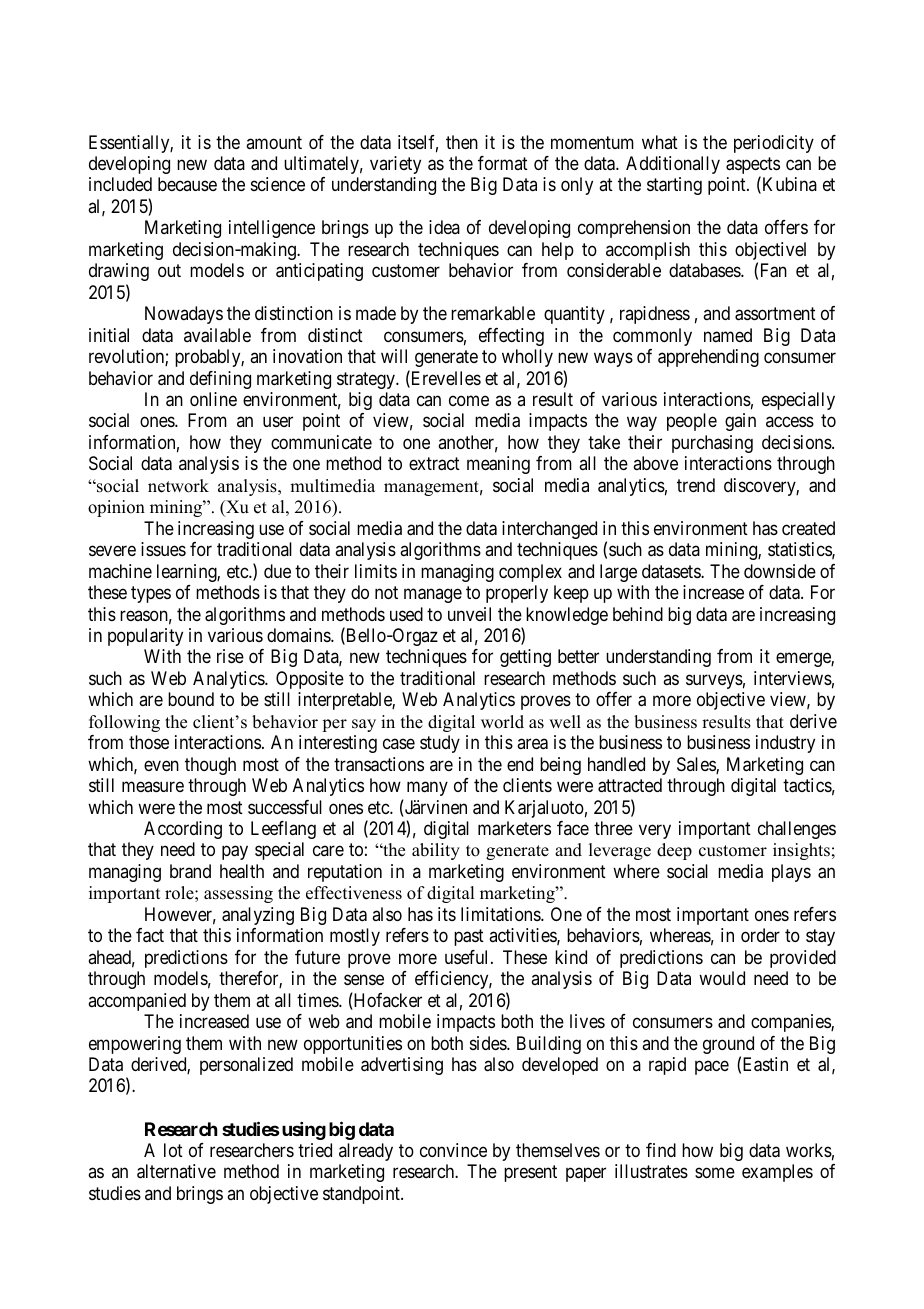 The height and width of the document is (1309, 924). I want to click on because, so click(187, 184).
